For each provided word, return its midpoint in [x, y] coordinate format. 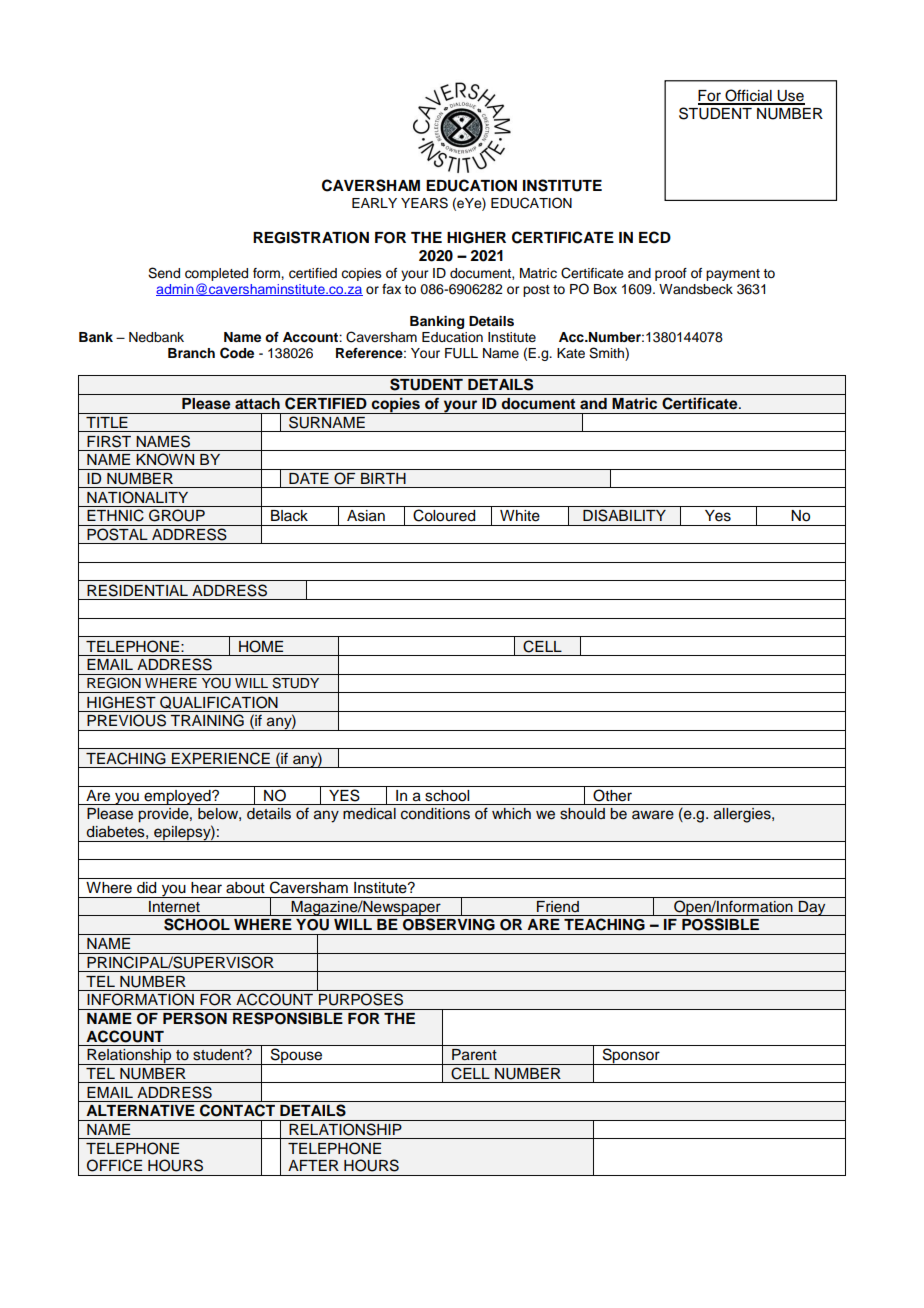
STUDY [295, 683]
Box [605, 289]
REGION [114, 683]
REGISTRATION [311, 237]
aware [653, 815]
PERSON [195, 1018]
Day [812, 908]
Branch [191, 353]
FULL [461, 353]
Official [748, 96]
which [511, 814]
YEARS [424, 203]
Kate [571, 353]
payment [733, 275]
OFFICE [114, 1165]
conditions [435, 814]
